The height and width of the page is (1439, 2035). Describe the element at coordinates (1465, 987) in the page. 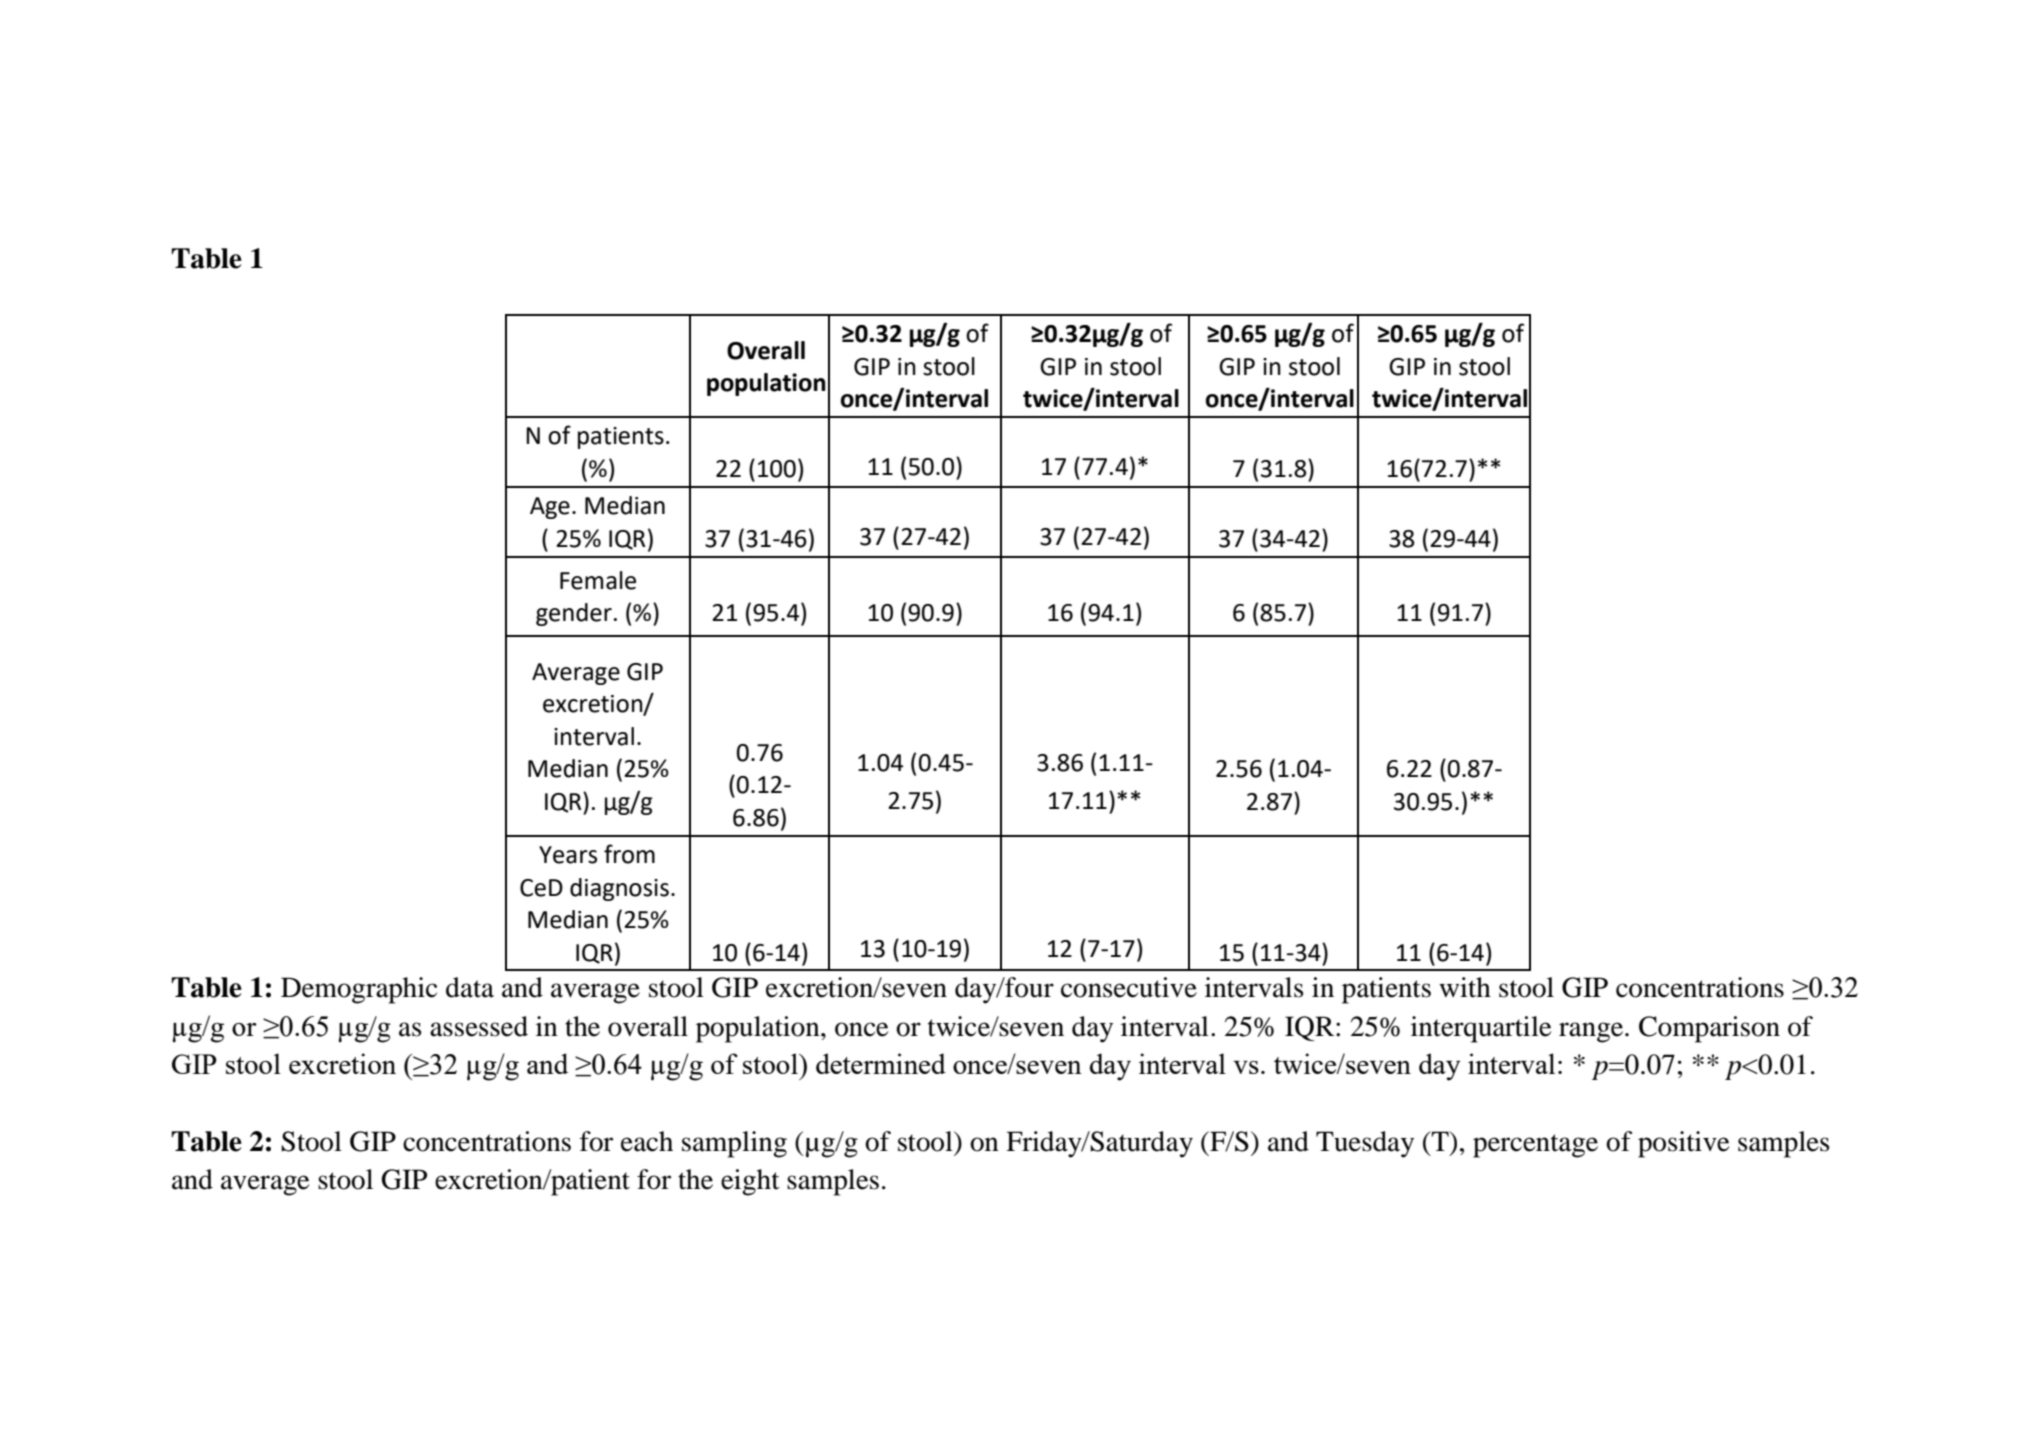

I see `with` at that location.
